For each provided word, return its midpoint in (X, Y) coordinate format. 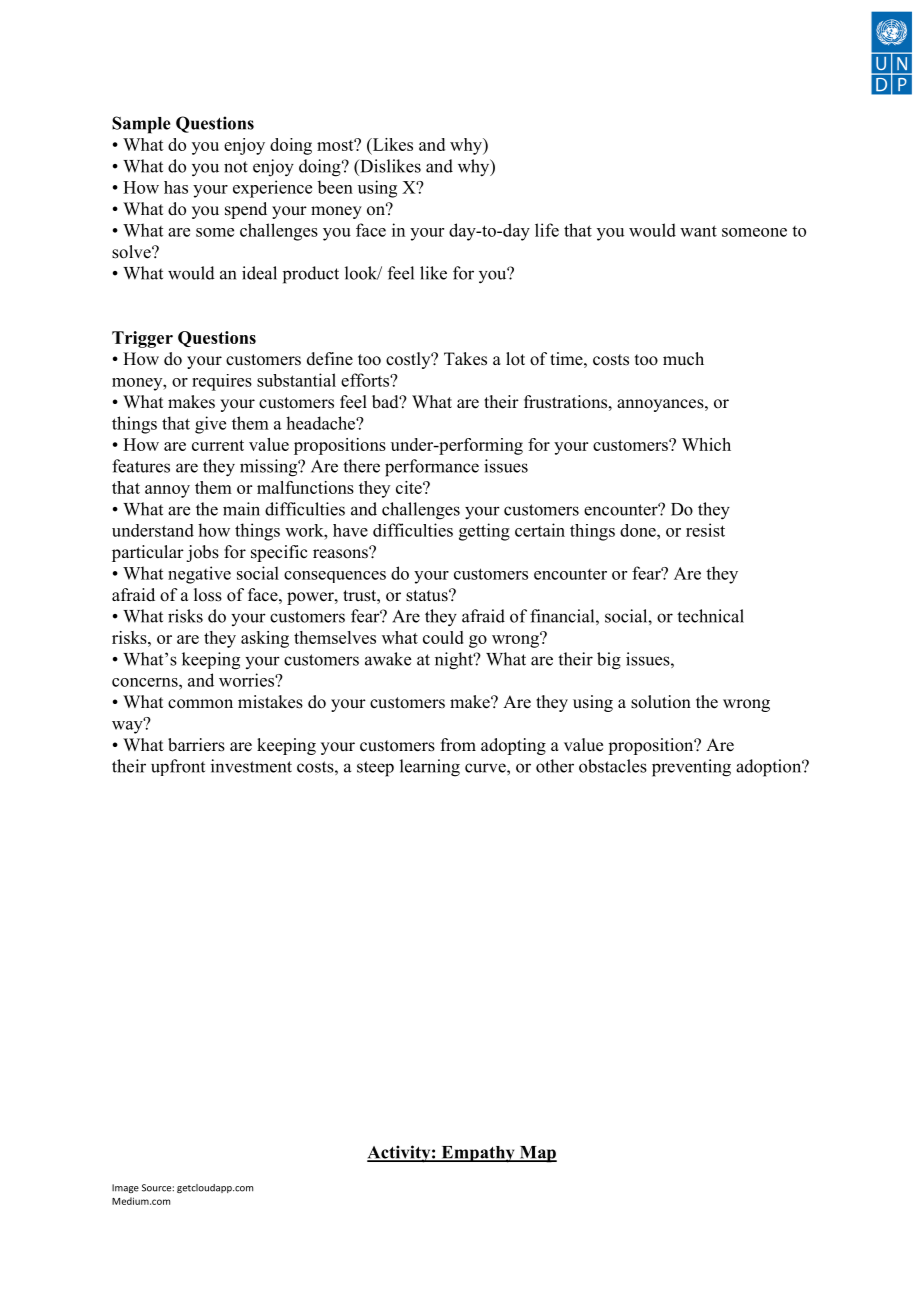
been (335, 187)
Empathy (478, 1154)
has (176, 187)
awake (388, 659)
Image (125, 1188)
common (200, 704)
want (698, 231)
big (609, 661)
